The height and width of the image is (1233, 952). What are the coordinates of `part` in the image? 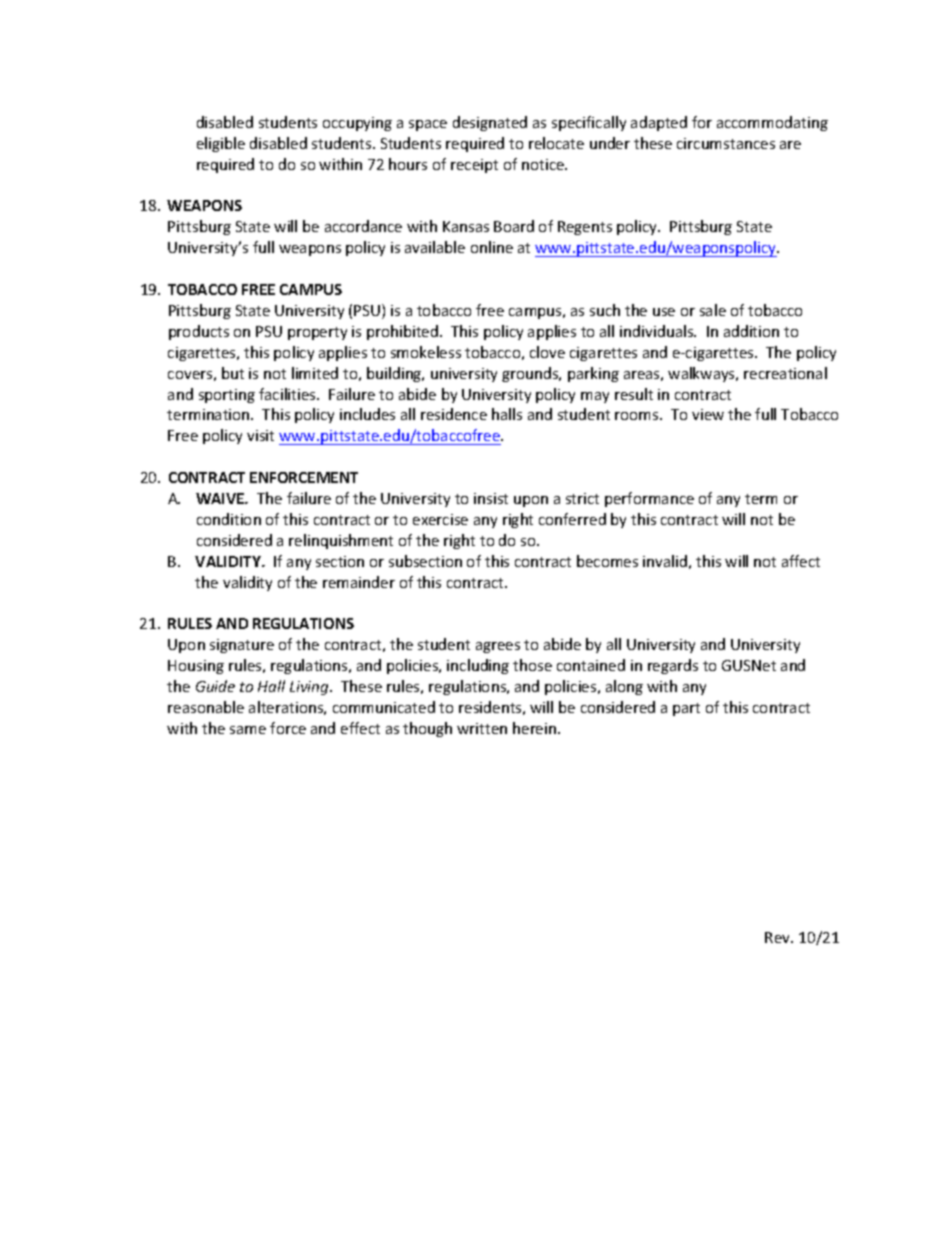 It's located at (686, 709).
